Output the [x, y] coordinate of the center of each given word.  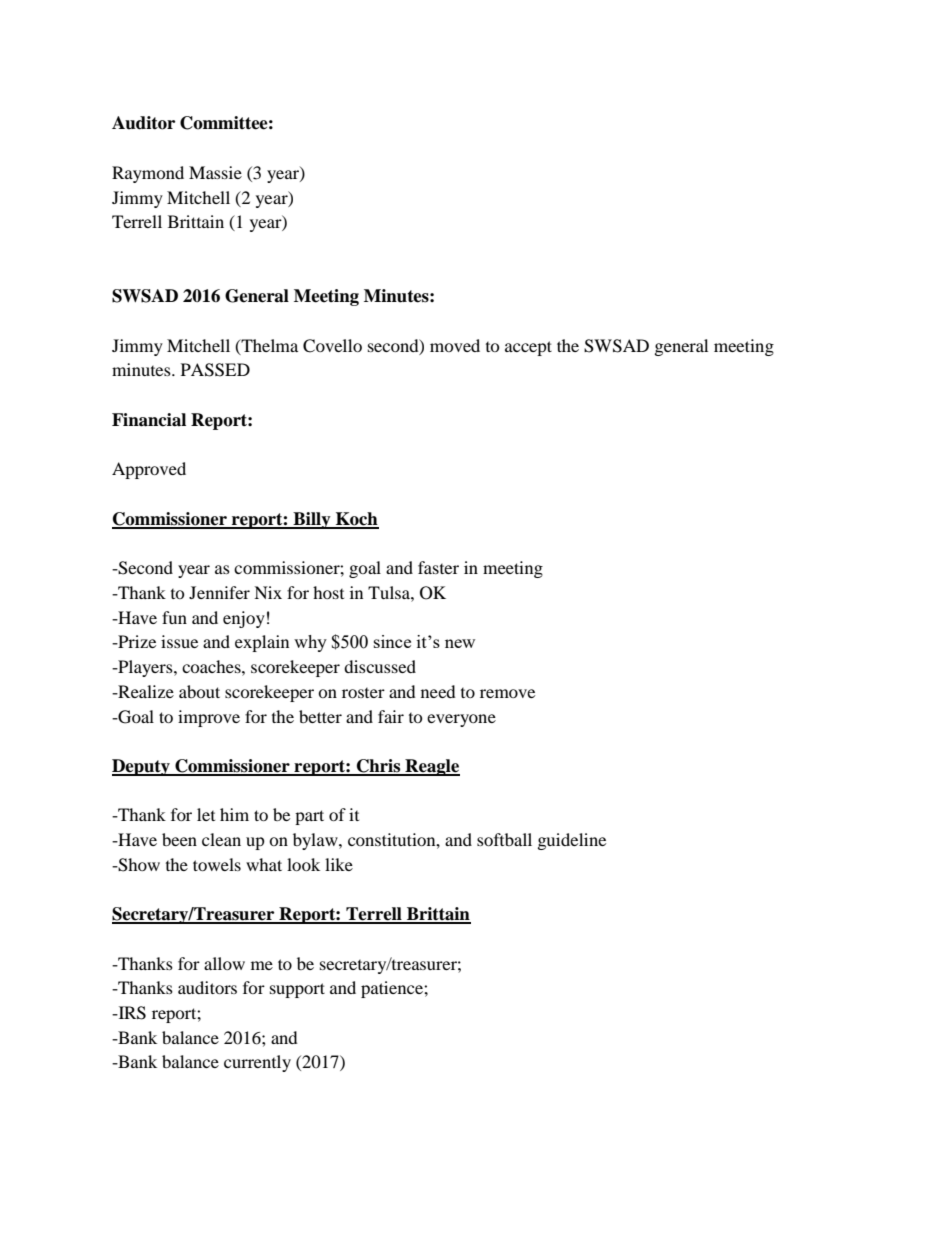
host [328, 592]
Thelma [268, 346]
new [460, 643]
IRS [131, 1013]
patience [393, 989]
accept [528, 348]
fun [174, 617]
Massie [215, 172]
